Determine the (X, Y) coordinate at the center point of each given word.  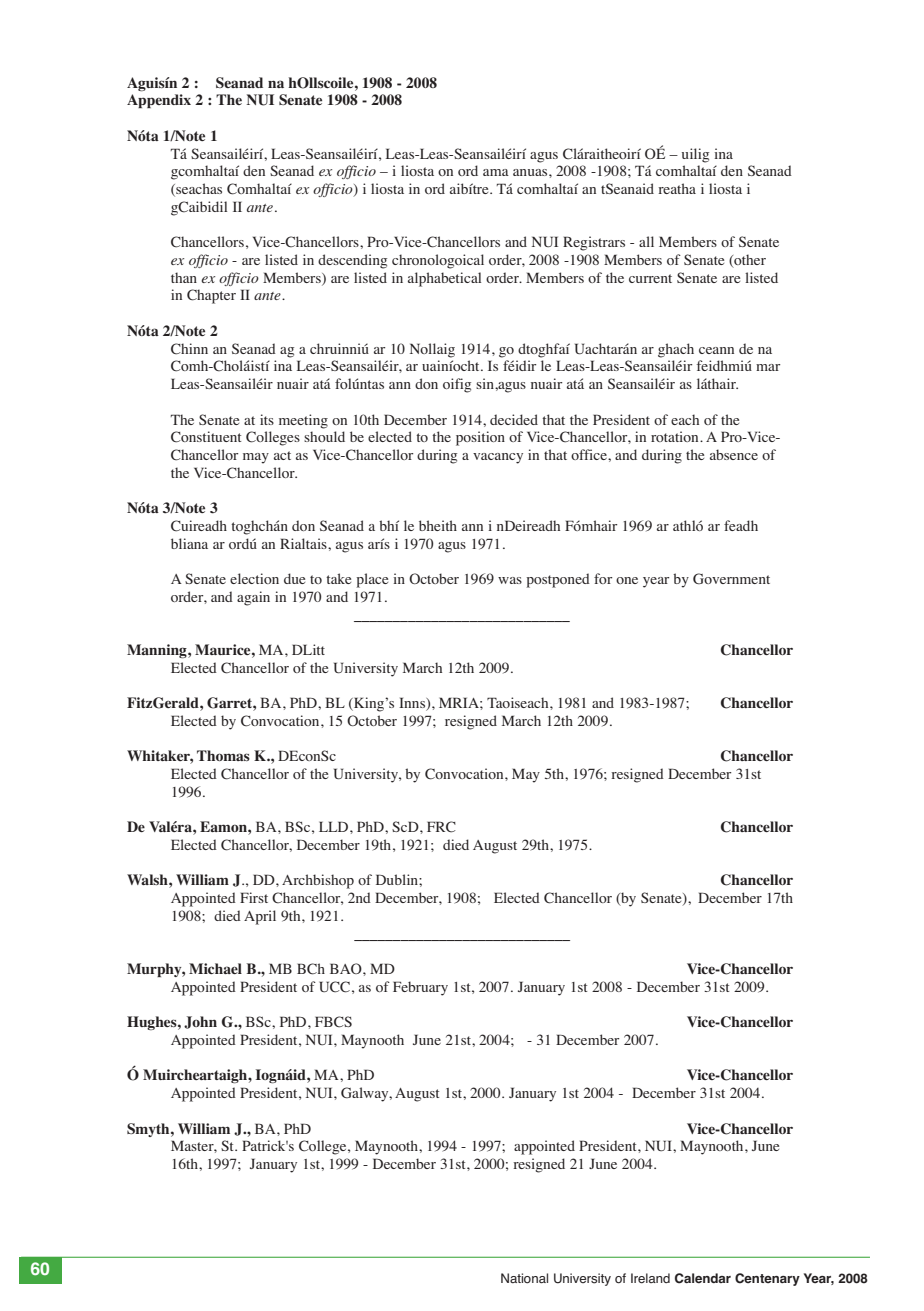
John (200, 1022)
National (524, 1278)
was (510, 580)
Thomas (223, 755)
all (646, 241)
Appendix (159, 101)
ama (496, 172)
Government (731, 578)
